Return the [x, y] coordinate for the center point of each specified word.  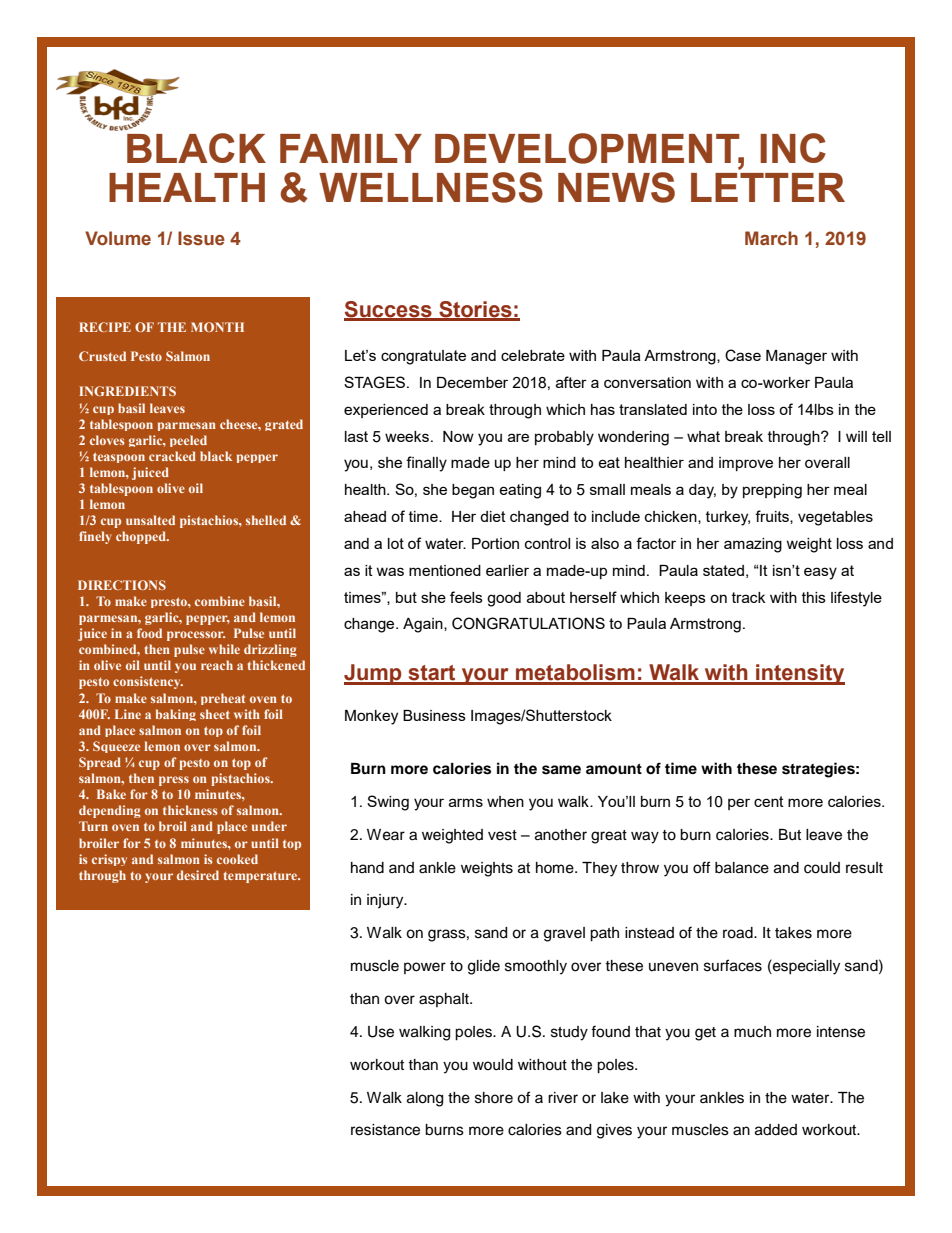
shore [494, 1098]
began [473, 491]
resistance [385, 1130]
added [776, 1130]
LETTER [768, 187]
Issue [201, 238]
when [505, 801]
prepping [772, 491]
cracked [172, 456]
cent [769, 801]
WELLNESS [431, 187]
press [174, 781]
